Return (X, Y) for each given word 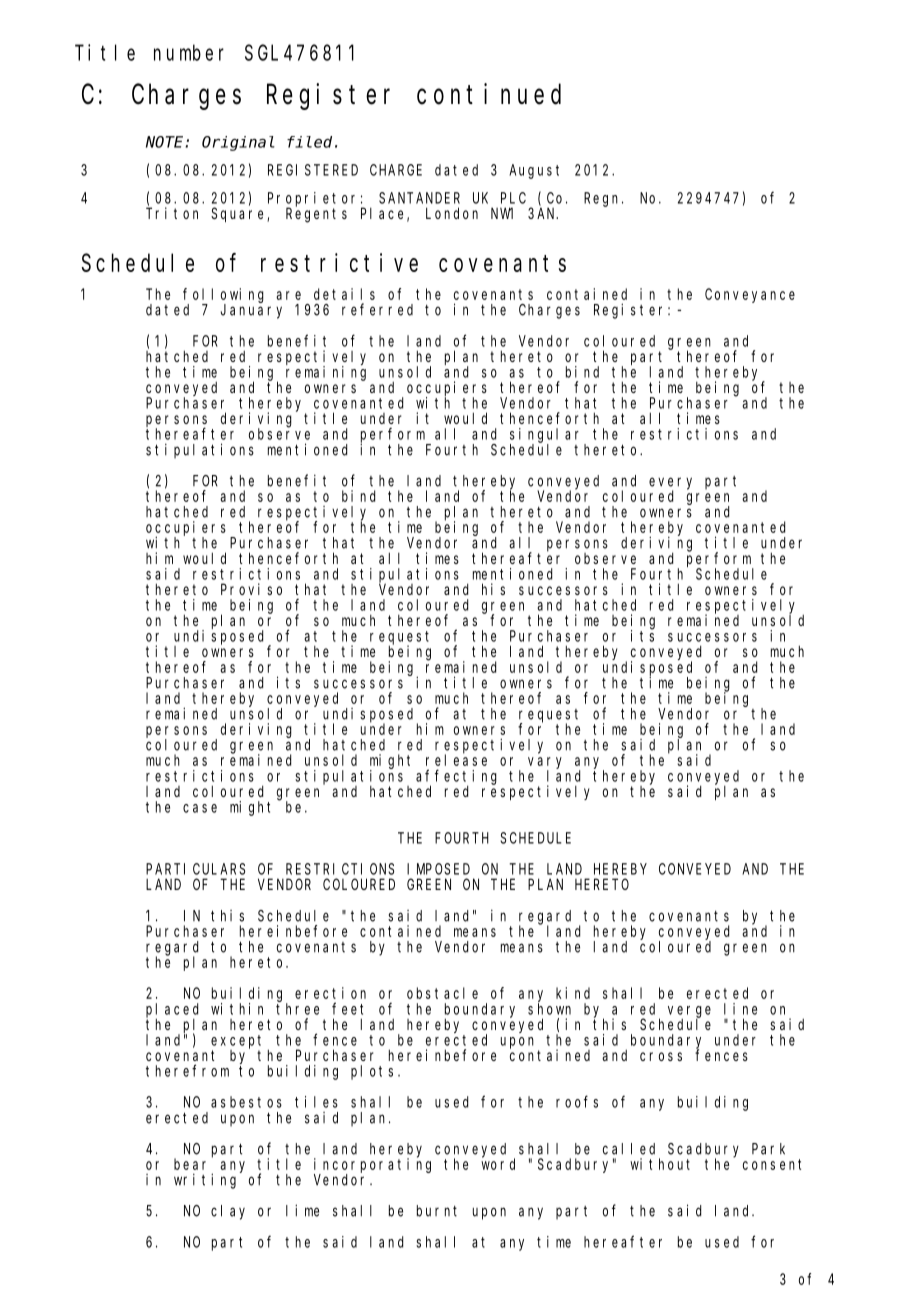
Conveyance (750, 295)
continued (489, 94)
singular (547, 436)
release (456, 760)
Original (238, 143)
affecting (456, 777)
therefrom (187, 1070)
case (200, 808)
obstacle (442, 993)
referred (377, 309)
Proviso (251, 589)
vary (545, 764)
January (251, 311)
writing (205, 1181)
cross (661, 1056)
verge (689, 1012)
